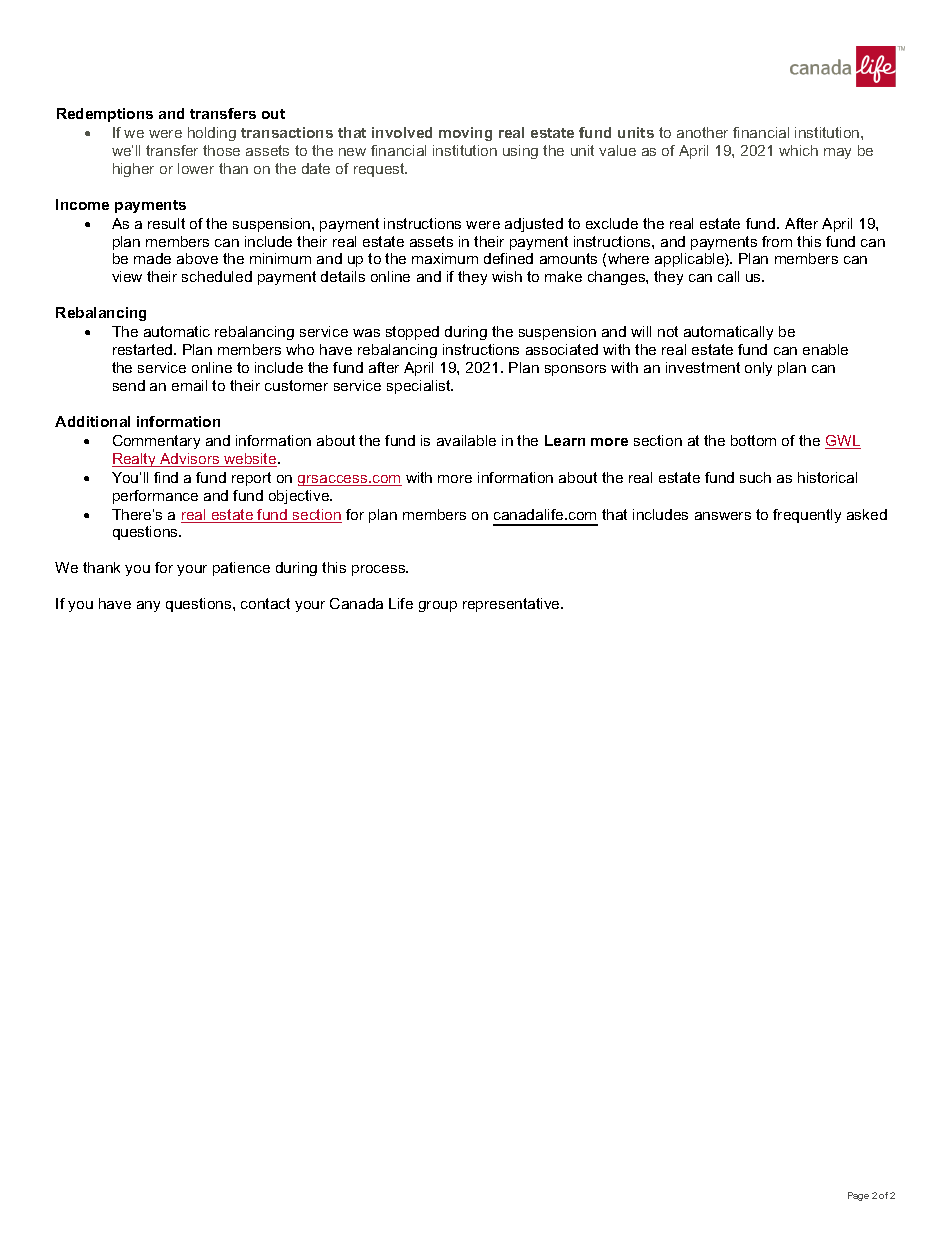 Image resolution: width=952 pixels, height=1233 pixels. Describe the element at coordinates (798, 150) in the screenshot. I see `which` at that location.
